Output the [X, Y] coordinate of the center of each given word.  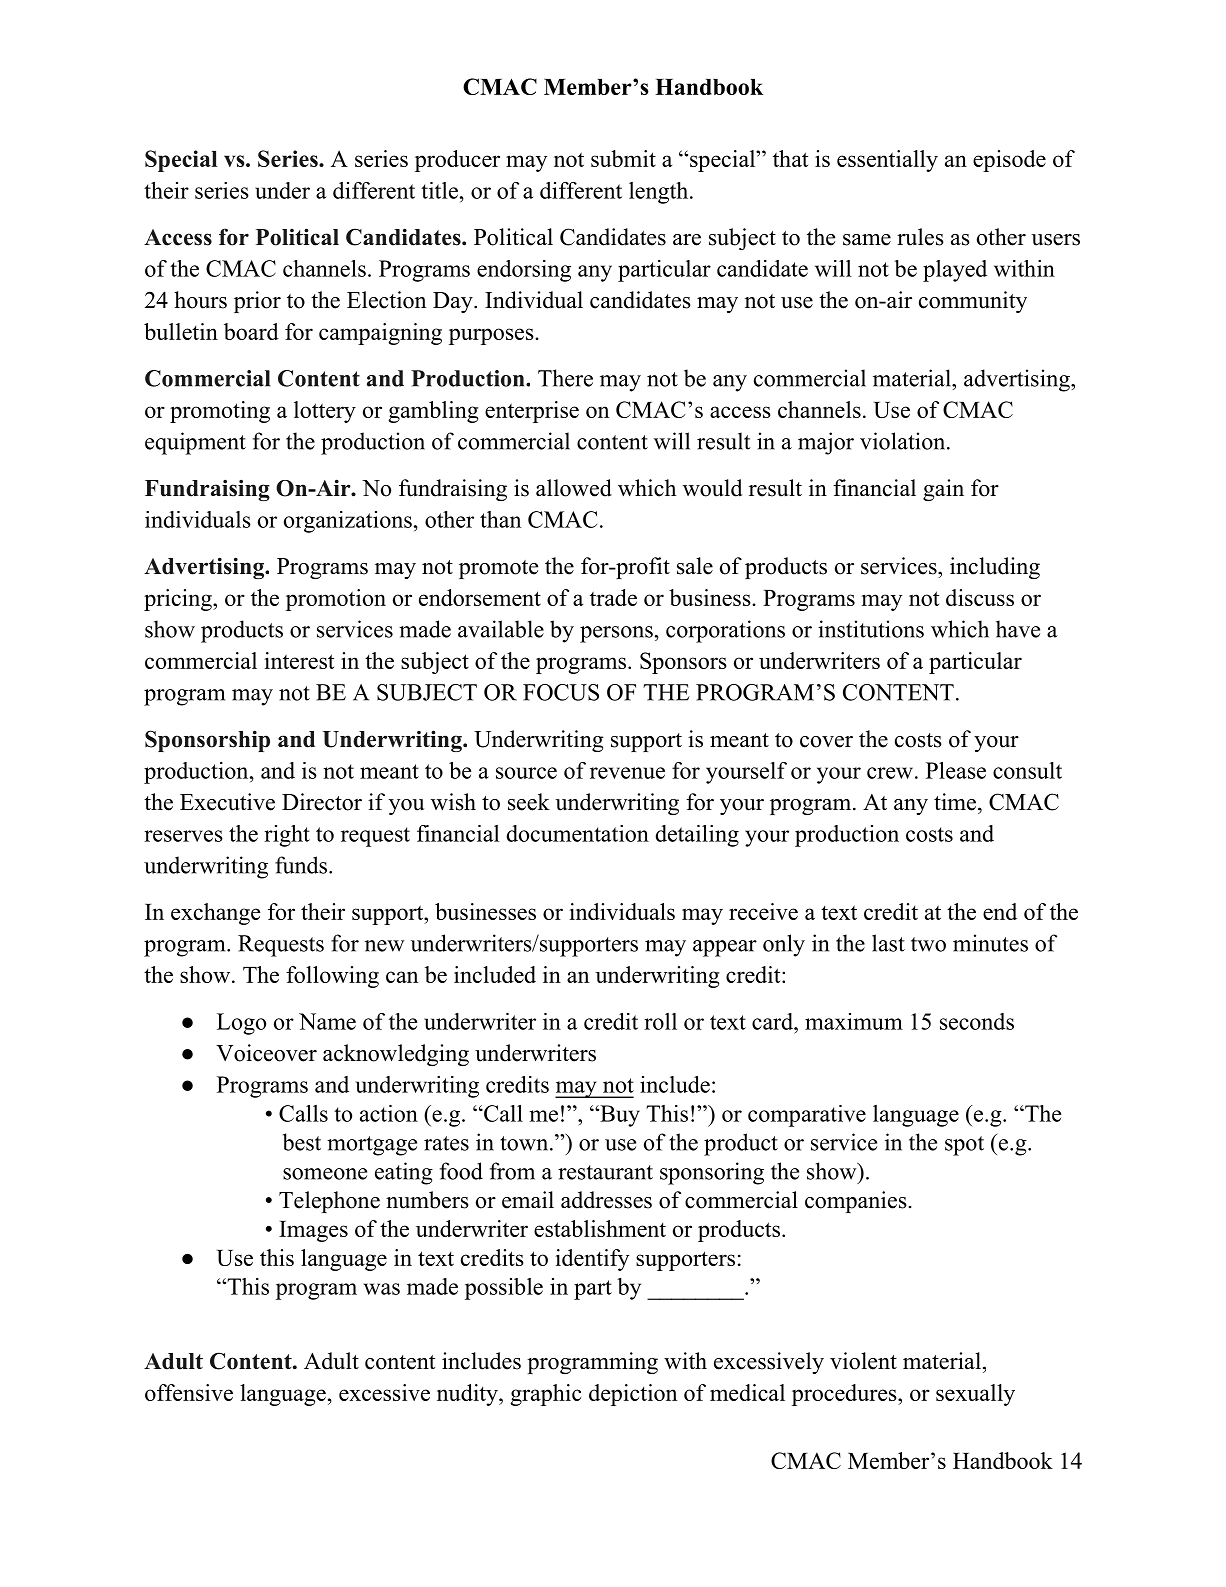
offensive [189, 1392]
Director [322, 802]
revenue [627, 773]
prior [257, 302]
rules [920, 237]
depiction [633, 1395]
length [658, 193]
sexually [975, 1395]
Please [956, 770]
